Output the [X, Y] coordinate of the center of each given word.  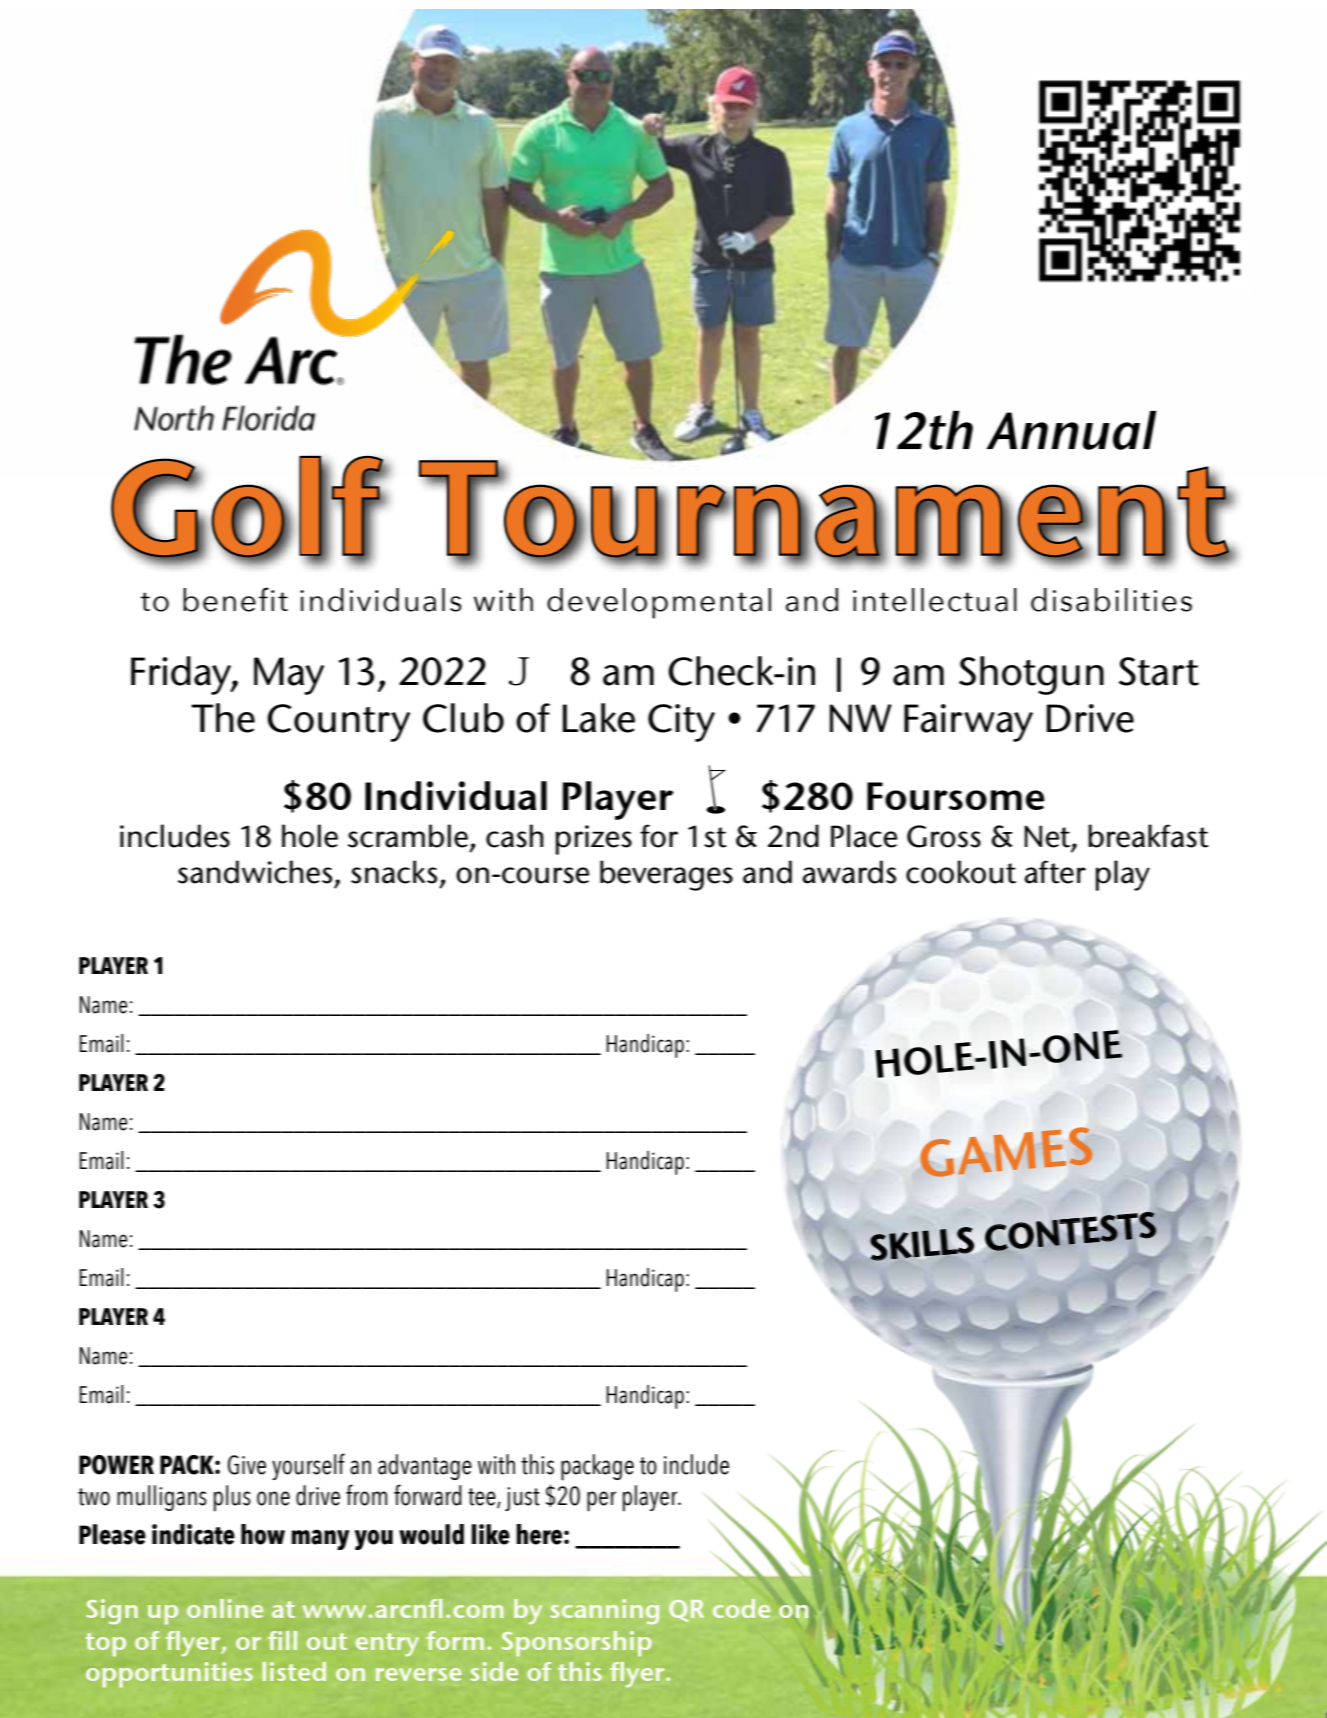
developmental [659, 603]
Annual [1072, 430]
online [225, 1608]
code [741, 1608]
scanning [604, 1611]
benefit [235, 599]
